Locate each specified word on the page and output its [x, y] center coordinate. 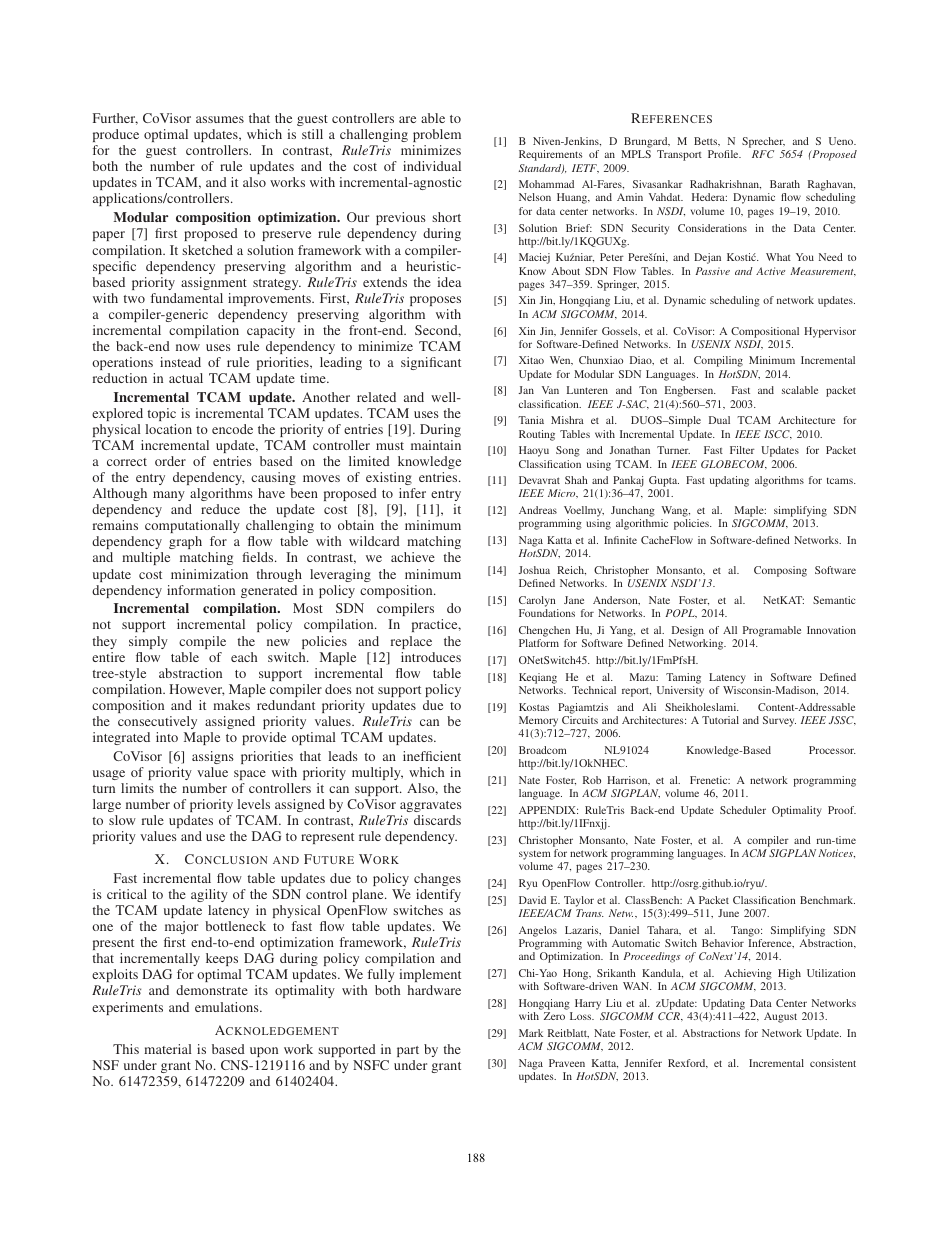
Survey [779, 721]
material [168, 1049]
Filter [742, 450]
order [170, 461]
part [408, 1051]
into [167, 737]
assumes [220, 119]
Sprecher [763, 144]
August [780, 1017]
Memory [540, 723]
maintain [436, 445]
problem [437, 135]
